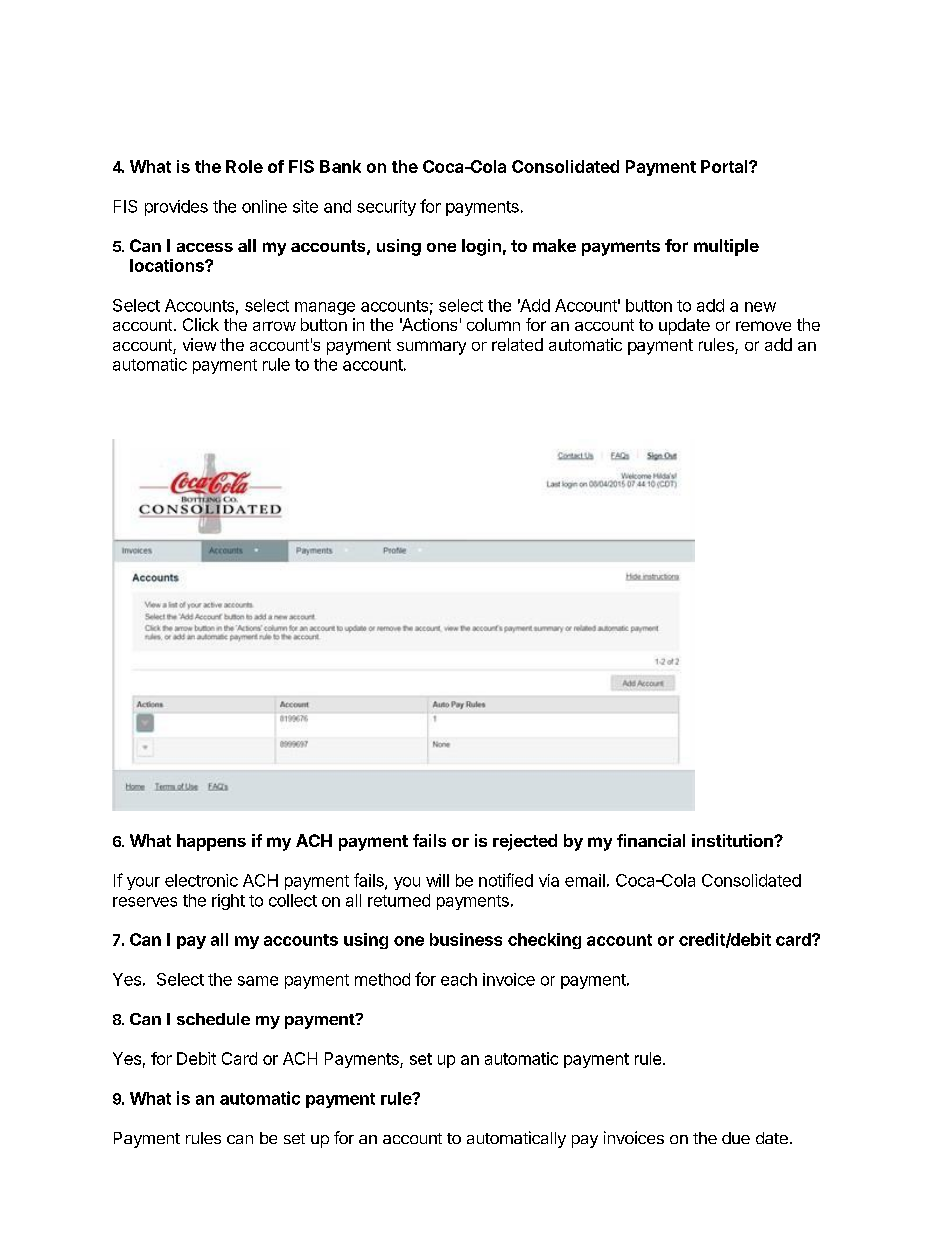 The image size is (952, 1233). Describe the element at coordinates (431, 348) in the screenshot. I see `summary` at that location.
